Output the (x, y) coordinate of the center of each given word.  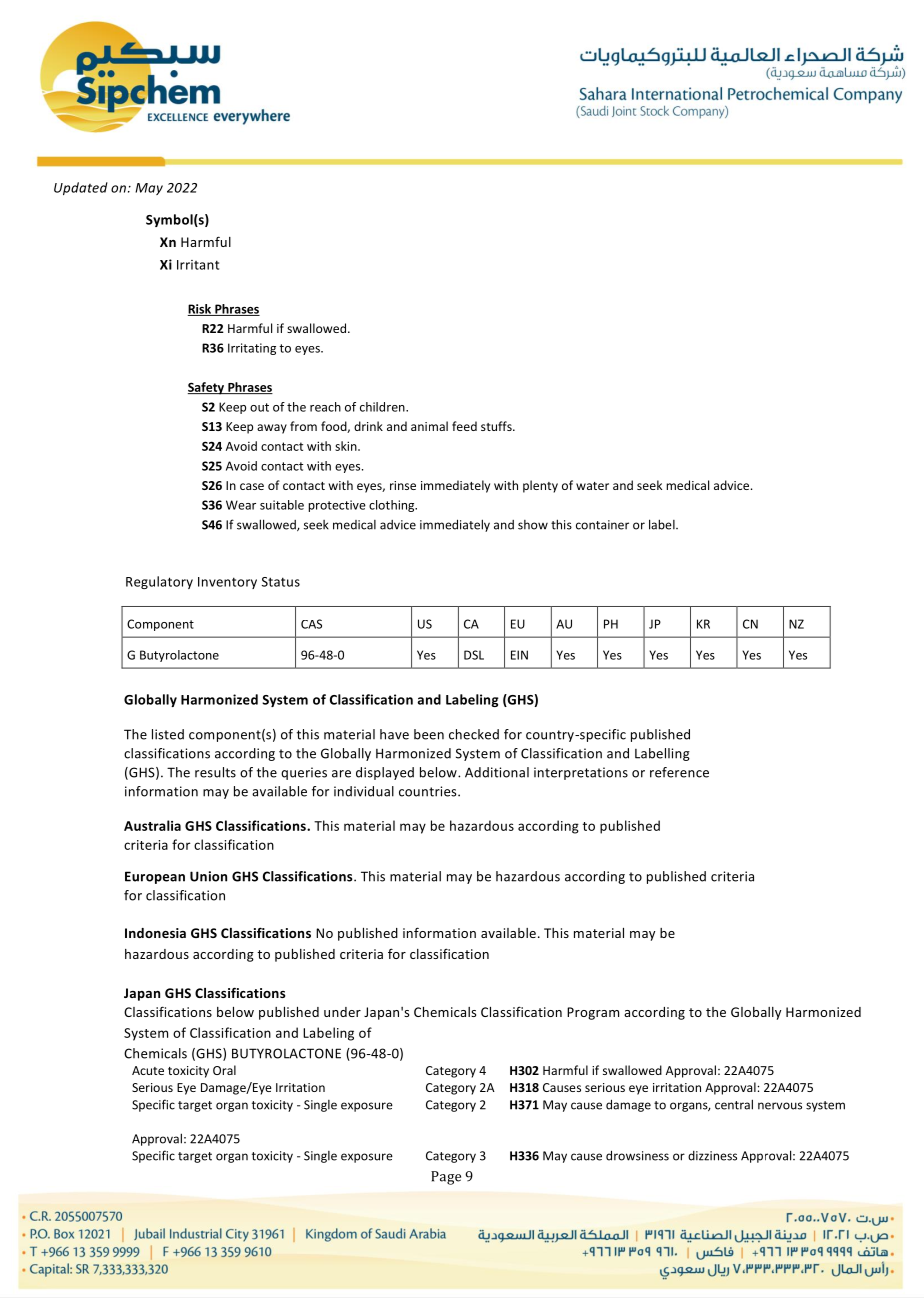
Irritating (252, 349)
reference (679, 772)
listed (168, 734)
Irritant (198, 265)
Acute (148, 1070)
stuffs (497, 426)
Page (446, 1178)
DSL (474, 655)
